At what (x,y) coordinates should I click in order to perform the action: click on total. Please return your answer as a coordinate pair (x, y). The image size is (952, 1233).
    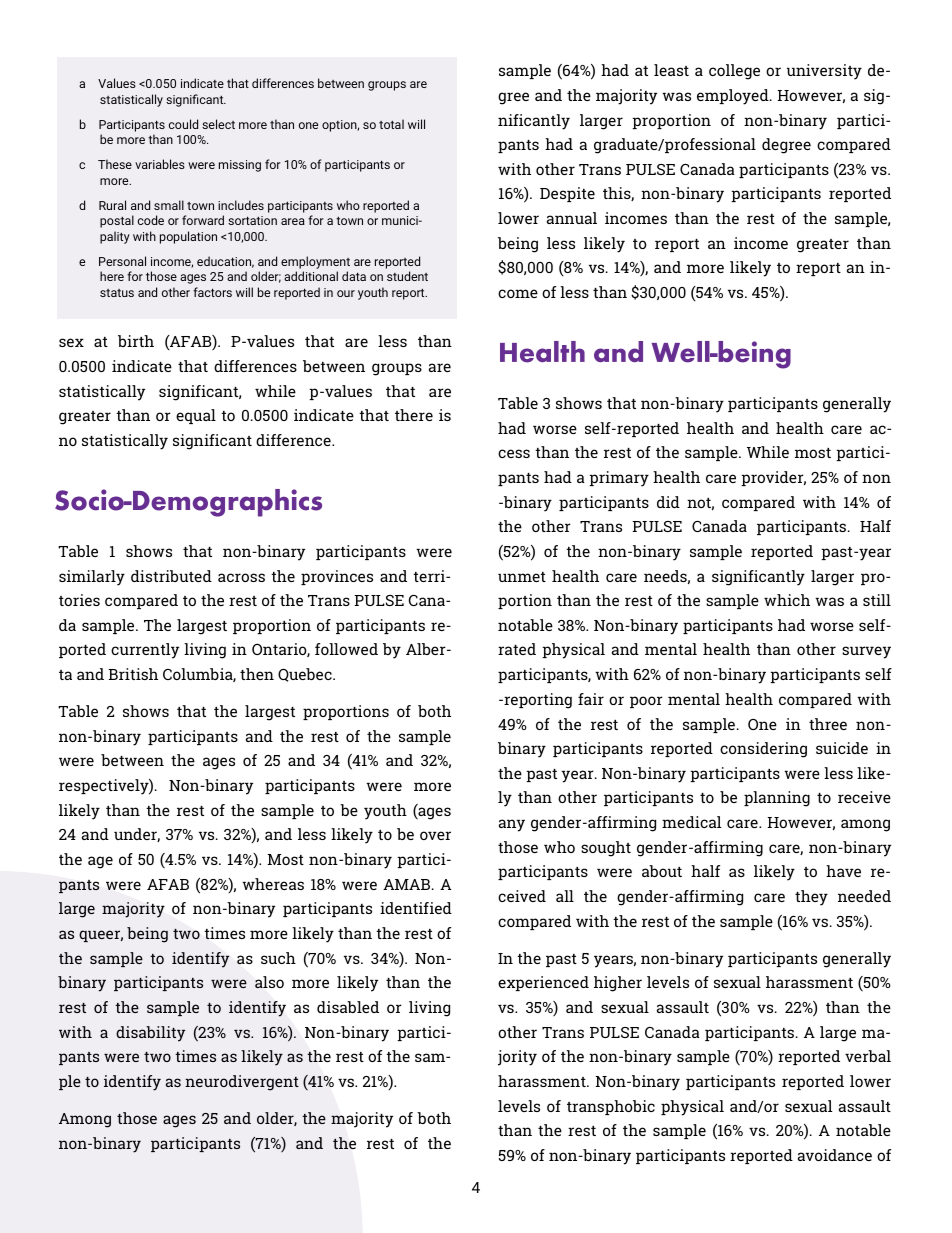
    Looking at the image, I should click on (391, 124).
